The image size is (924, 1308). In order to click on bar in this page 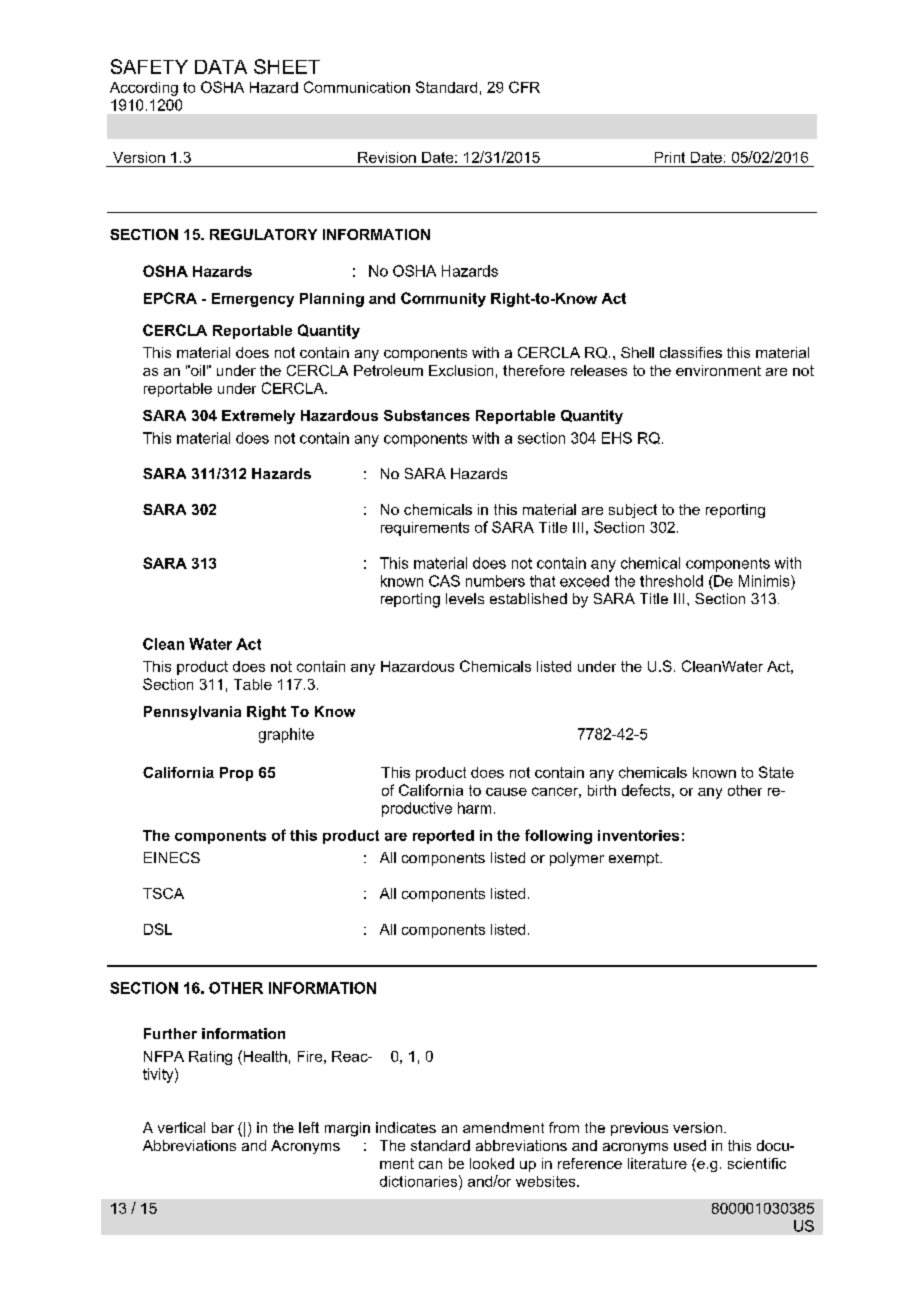, I will do `click(223, 1127)`.
